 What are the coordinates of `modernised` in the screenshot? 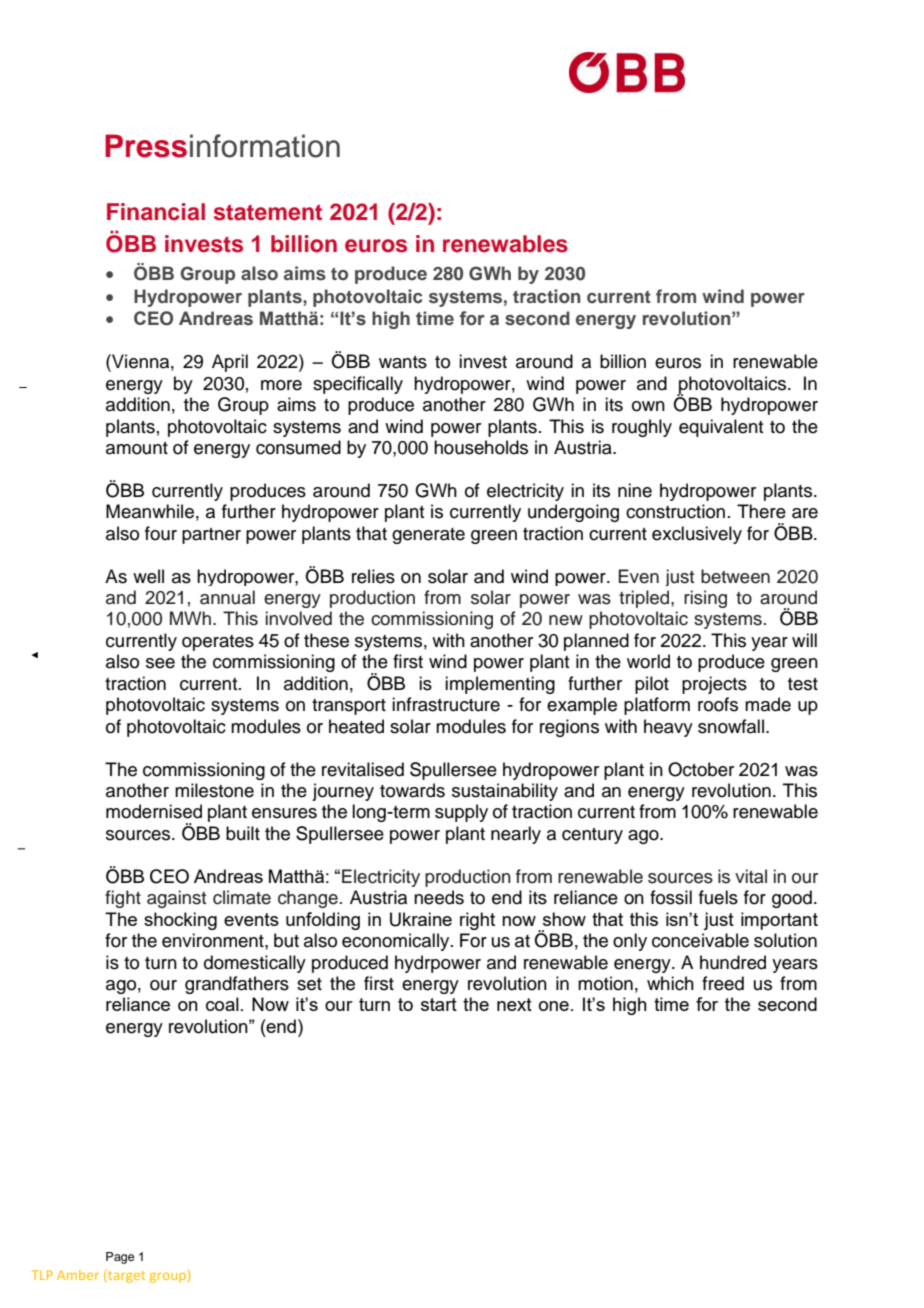 It's located at (154, 811).
